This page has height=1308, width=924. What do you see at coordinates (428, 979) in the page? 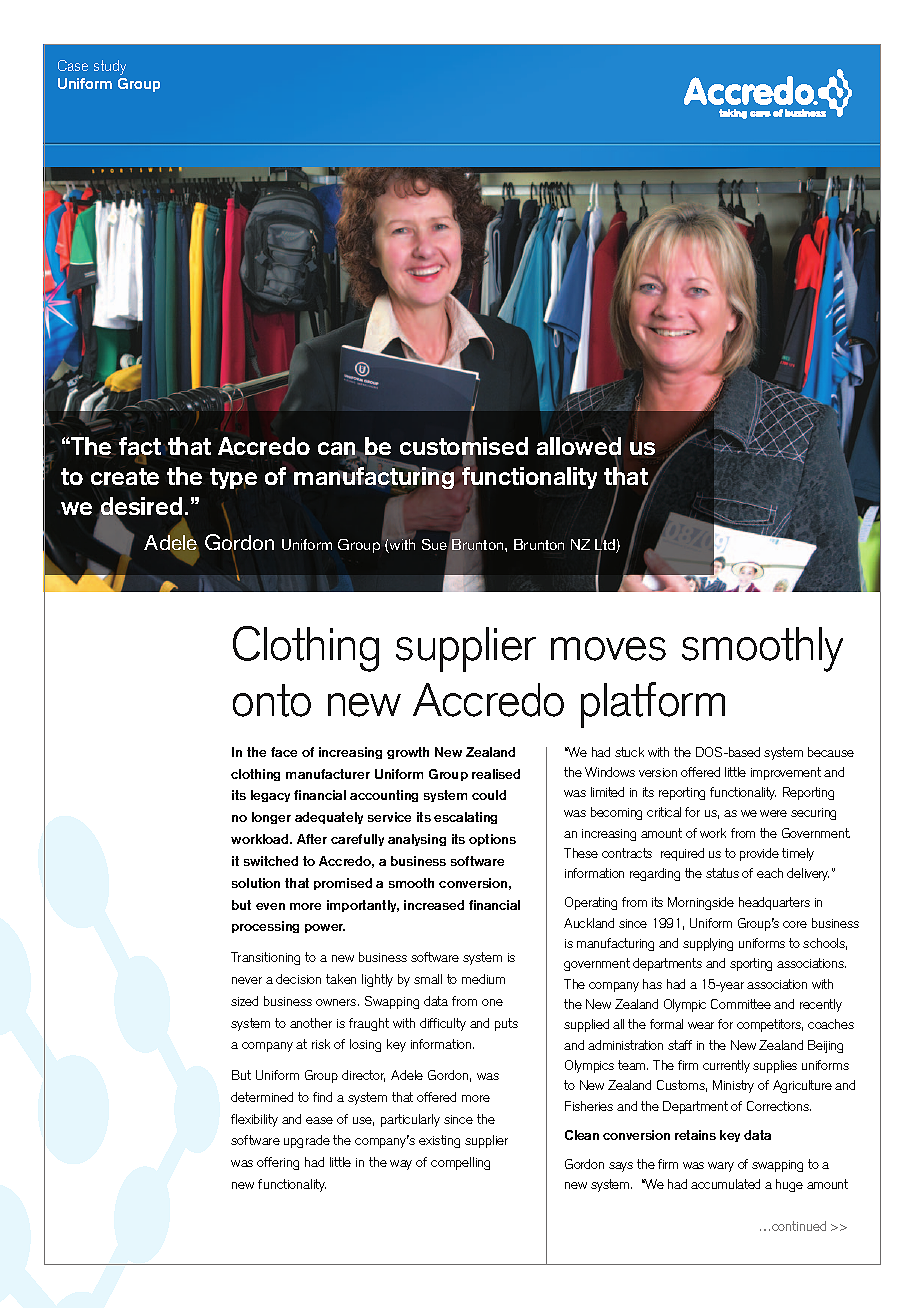
I see `small` at bounding box center [428, 979].
